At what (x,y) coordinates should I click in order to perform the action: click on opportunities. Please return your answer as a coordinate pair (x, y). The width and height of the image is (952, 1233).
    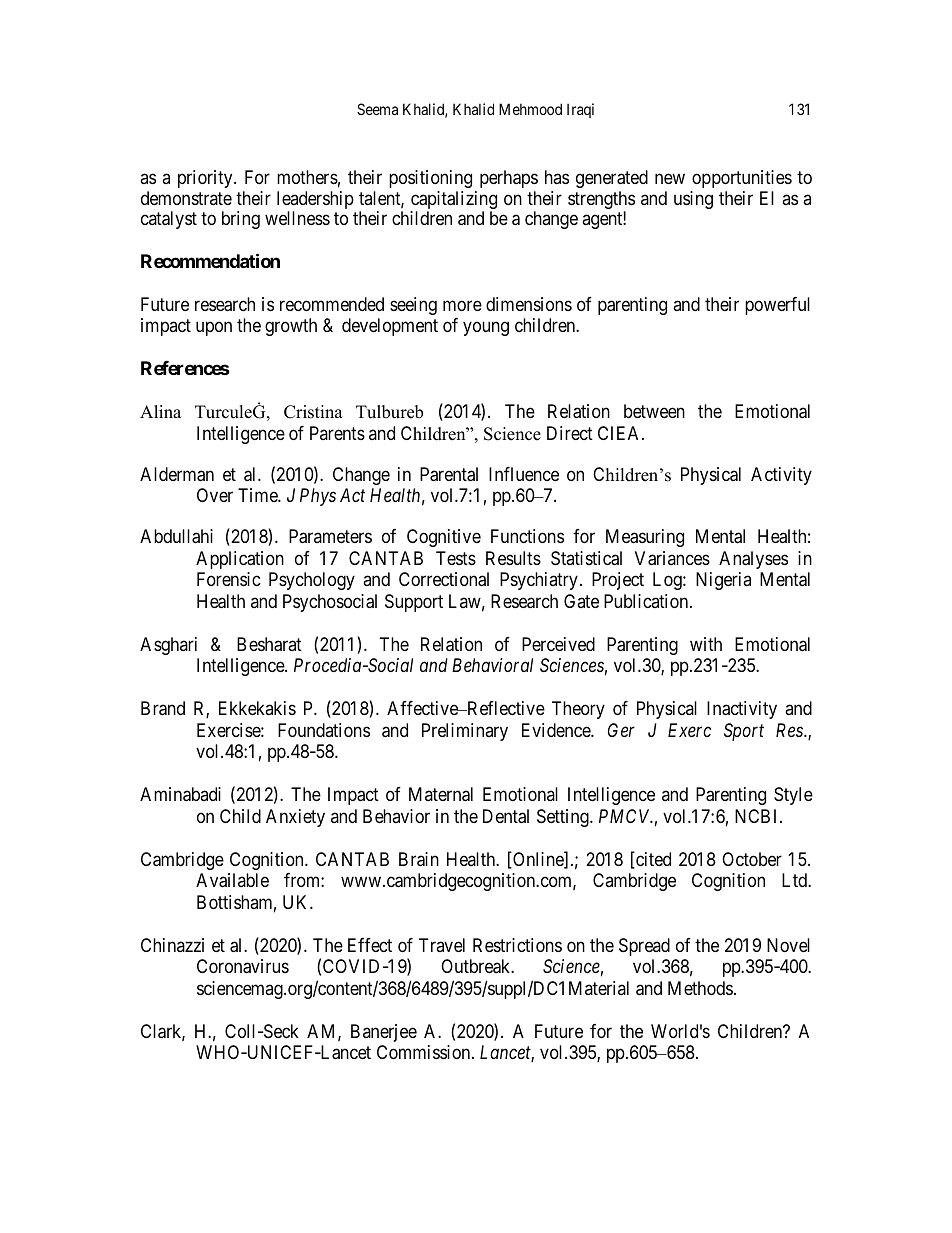
    Looking at the image, I should click on (742, 179).
